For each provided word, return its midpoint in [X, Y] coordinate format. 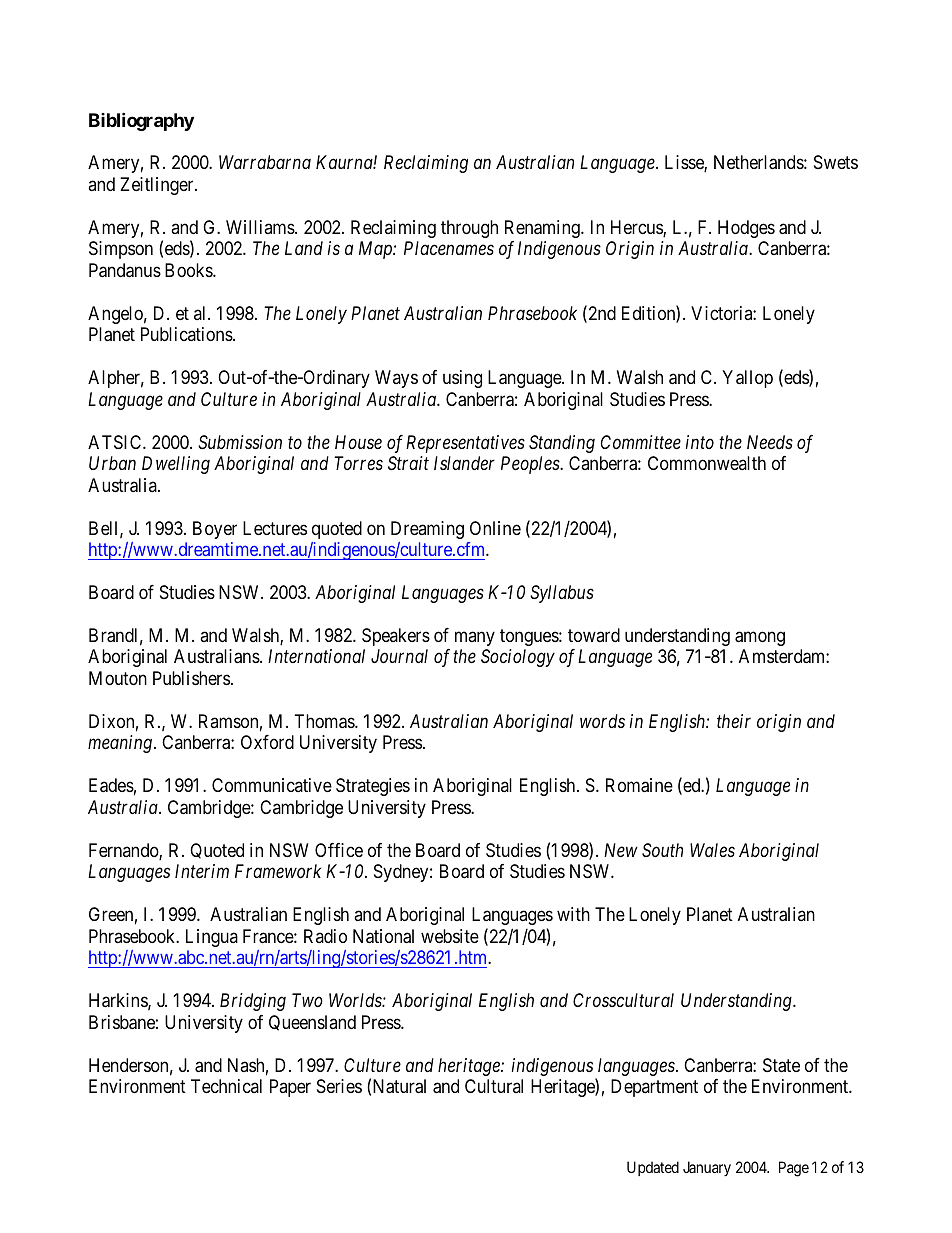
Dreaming [427, 530]
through [469, 229]
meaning [120, 744]
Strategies [373, 787]
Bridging [253, 1002]
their [734, 721]
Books [189, 270]
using [462, 379]
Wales [712, 850]
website [450, 936]
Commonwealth [707, 463]
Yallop [747, 379]
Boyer [215, 530]
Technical [226, 1086]
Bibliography [141, 121]
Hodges [746, 229]
